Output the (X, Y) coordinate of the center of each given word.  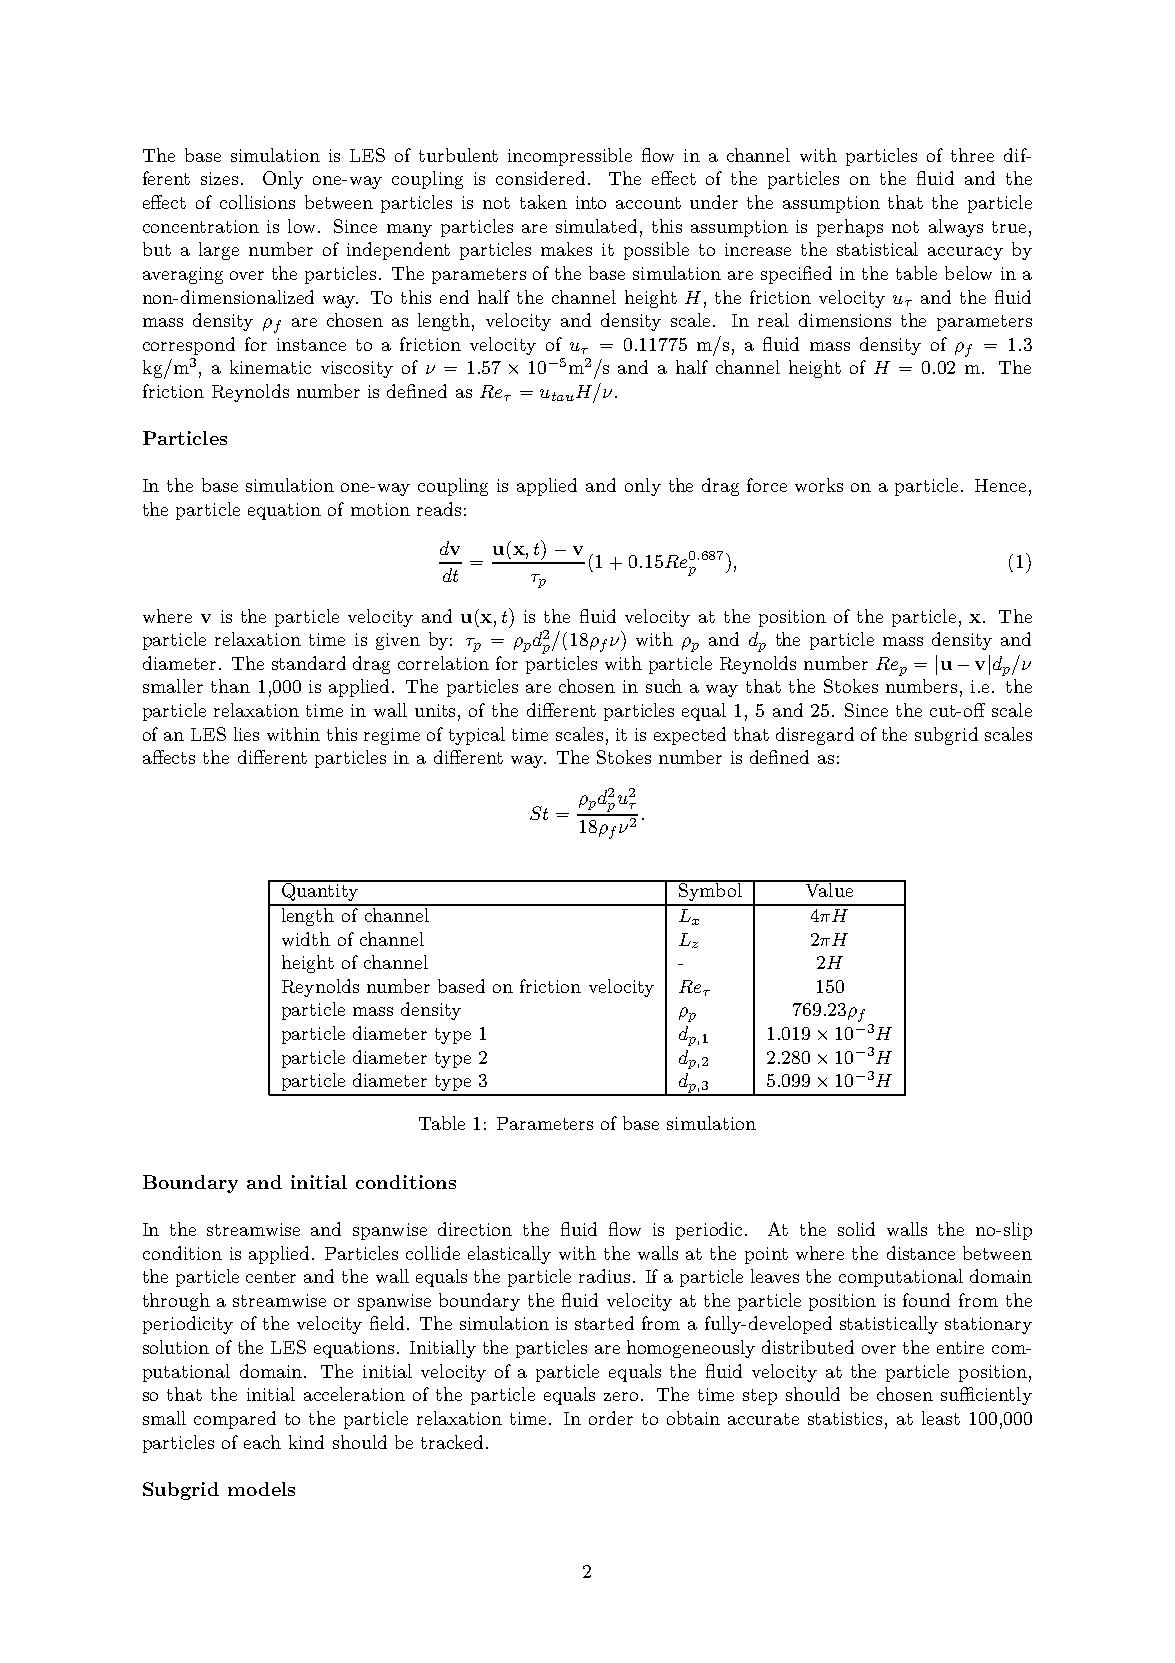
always (956, 228)
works (819, 485)
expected (690, 736)
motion (380, 509)
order (611, 1418)
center (271, 1277)
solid (856, 1229)
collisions (257, 202)
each (262, 1442)
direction (475, 1229)
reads (439, 509)
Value (829, 889)
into (591, 202)
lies (246, 734)
